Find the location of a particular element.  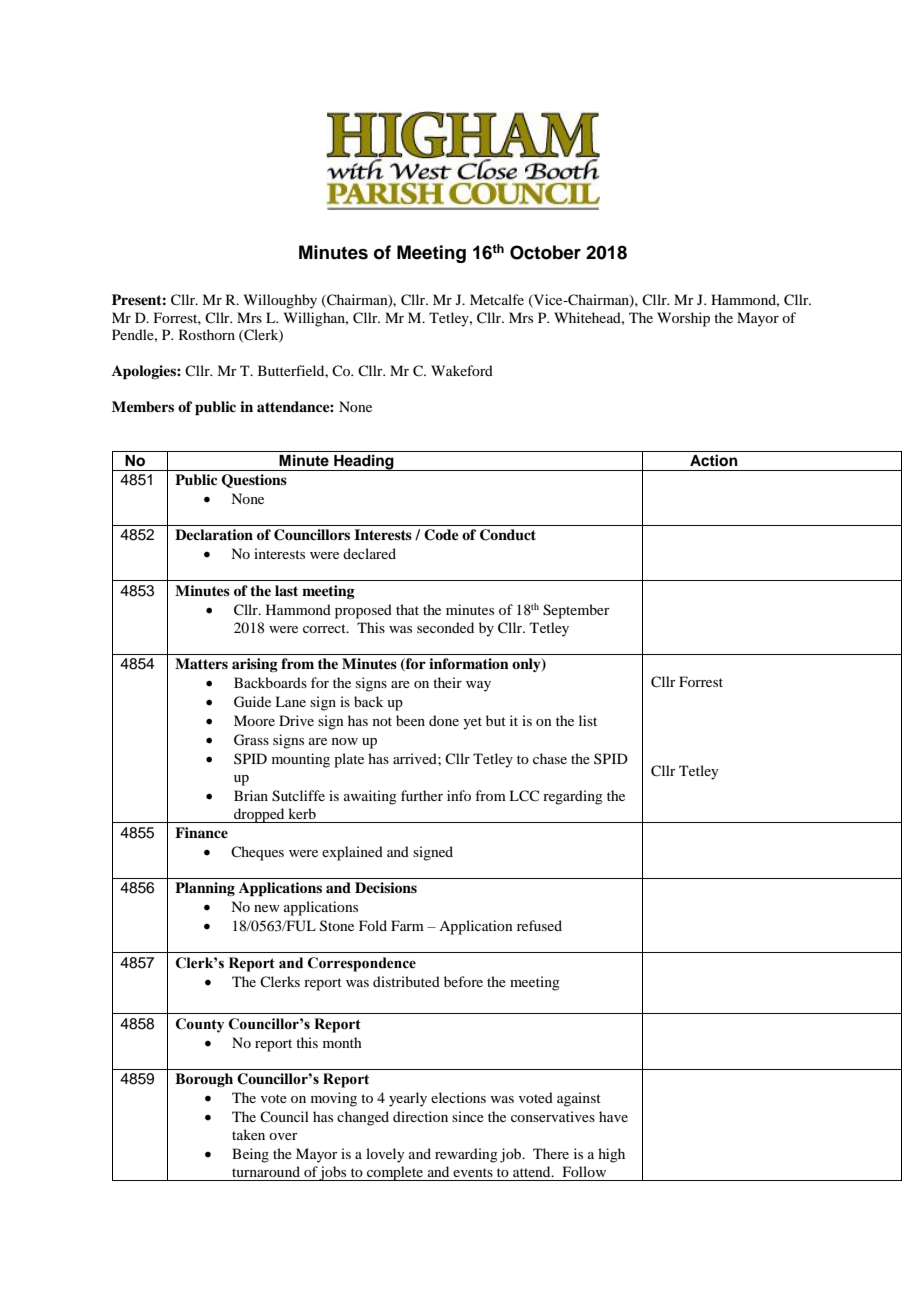

list is located at coordinates (588, 720).
